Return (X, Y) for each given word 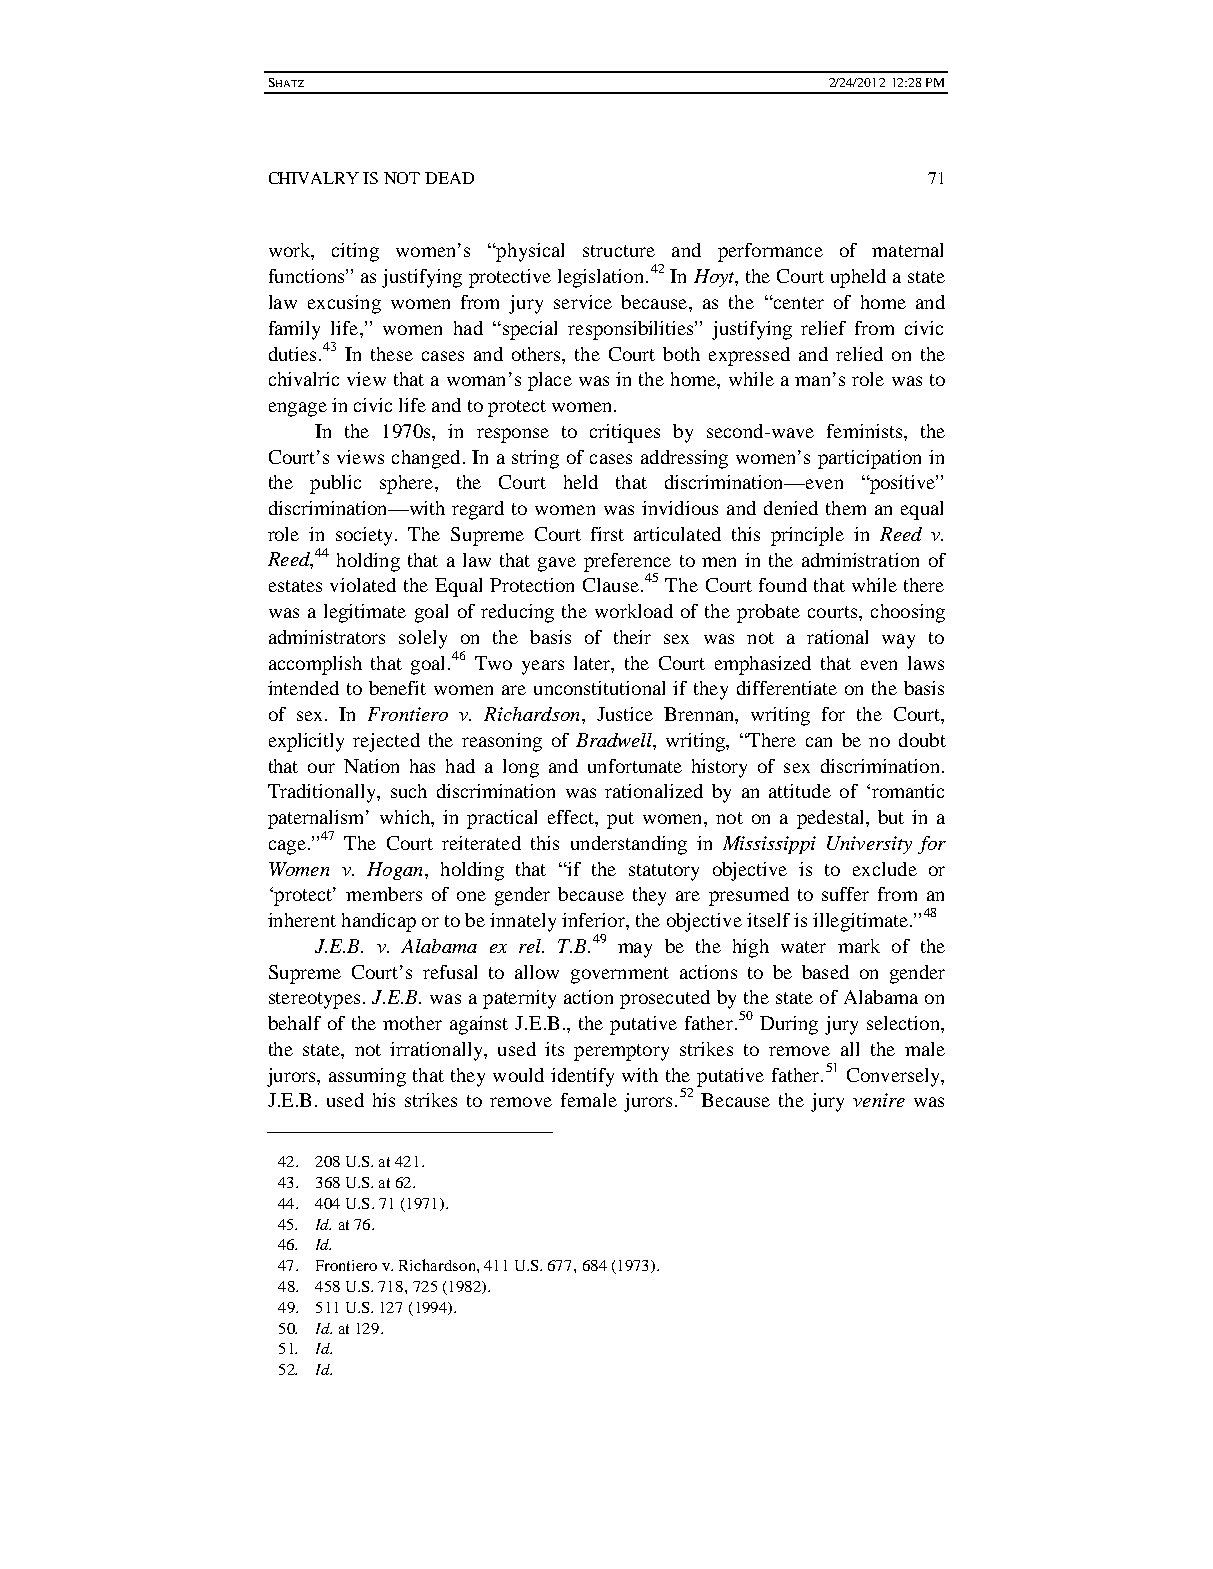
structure (619, 251)
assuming (367, 1077)
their (632, 637)
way (898, 641)
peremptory (621, 1052)
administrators (327, 637)
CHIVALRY (314, 178)
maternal (907, 250)
